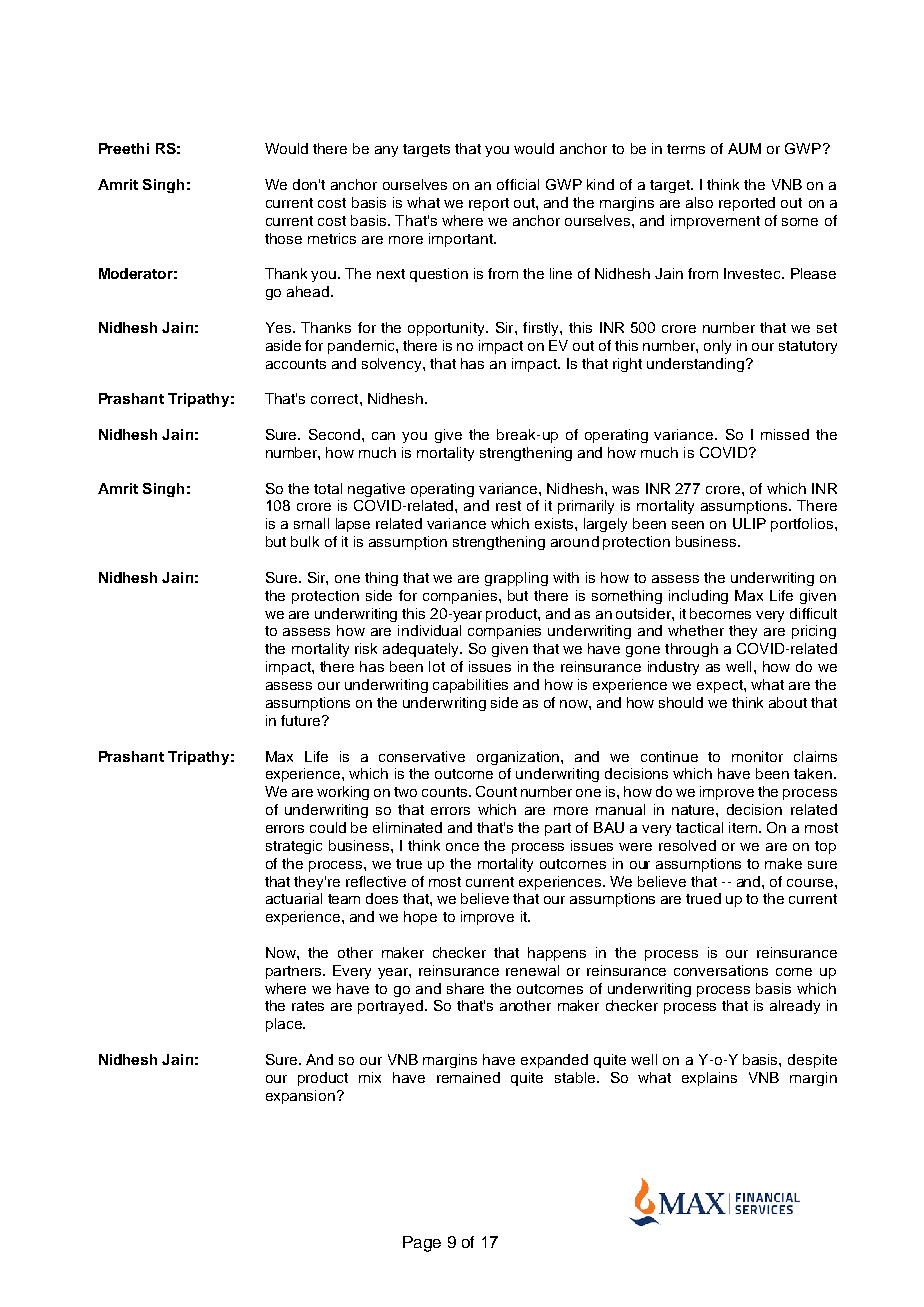 The image size is (924, 1307). I want to click on Page, so click(422, 1244).
